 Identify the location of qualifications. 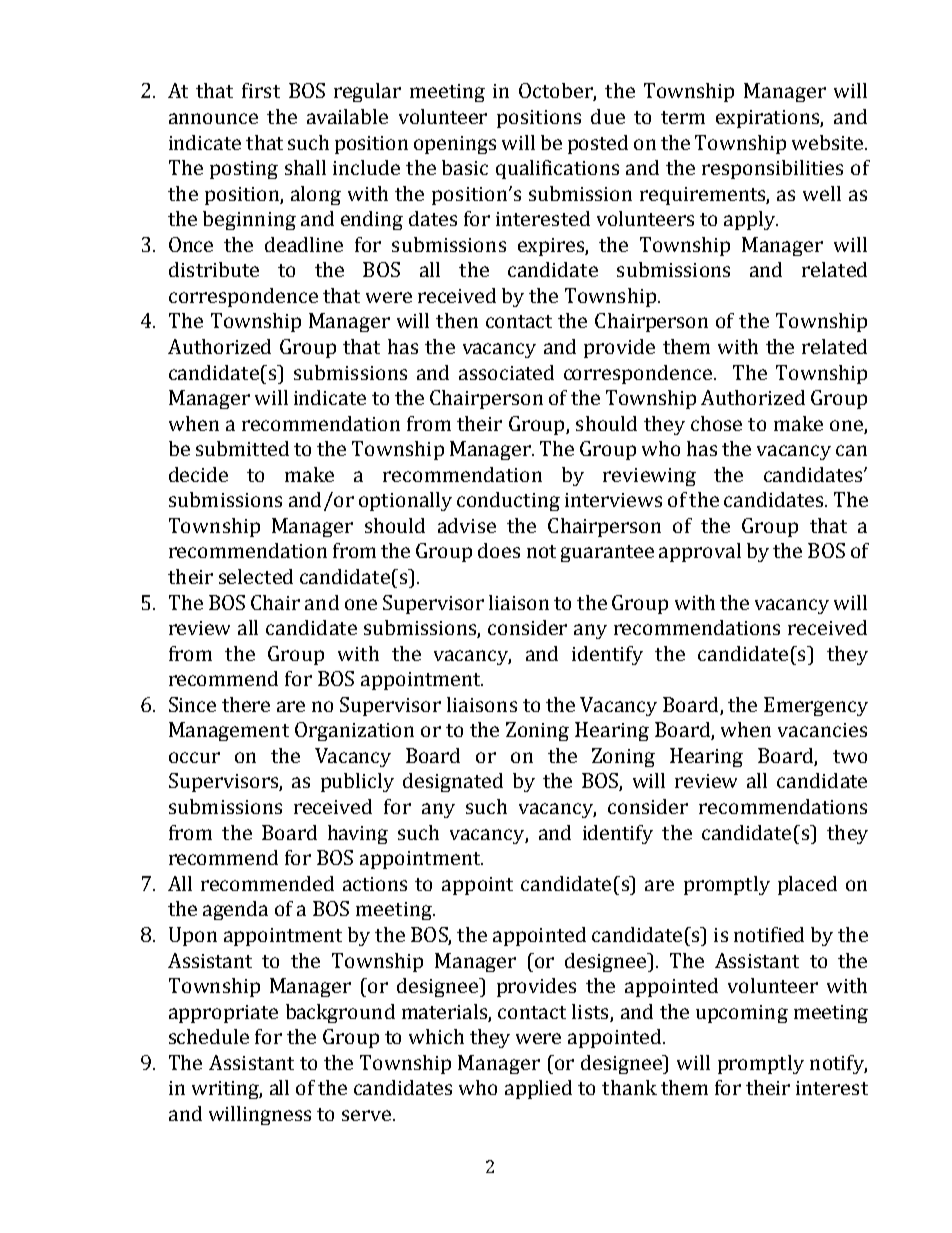
(557, 169).
